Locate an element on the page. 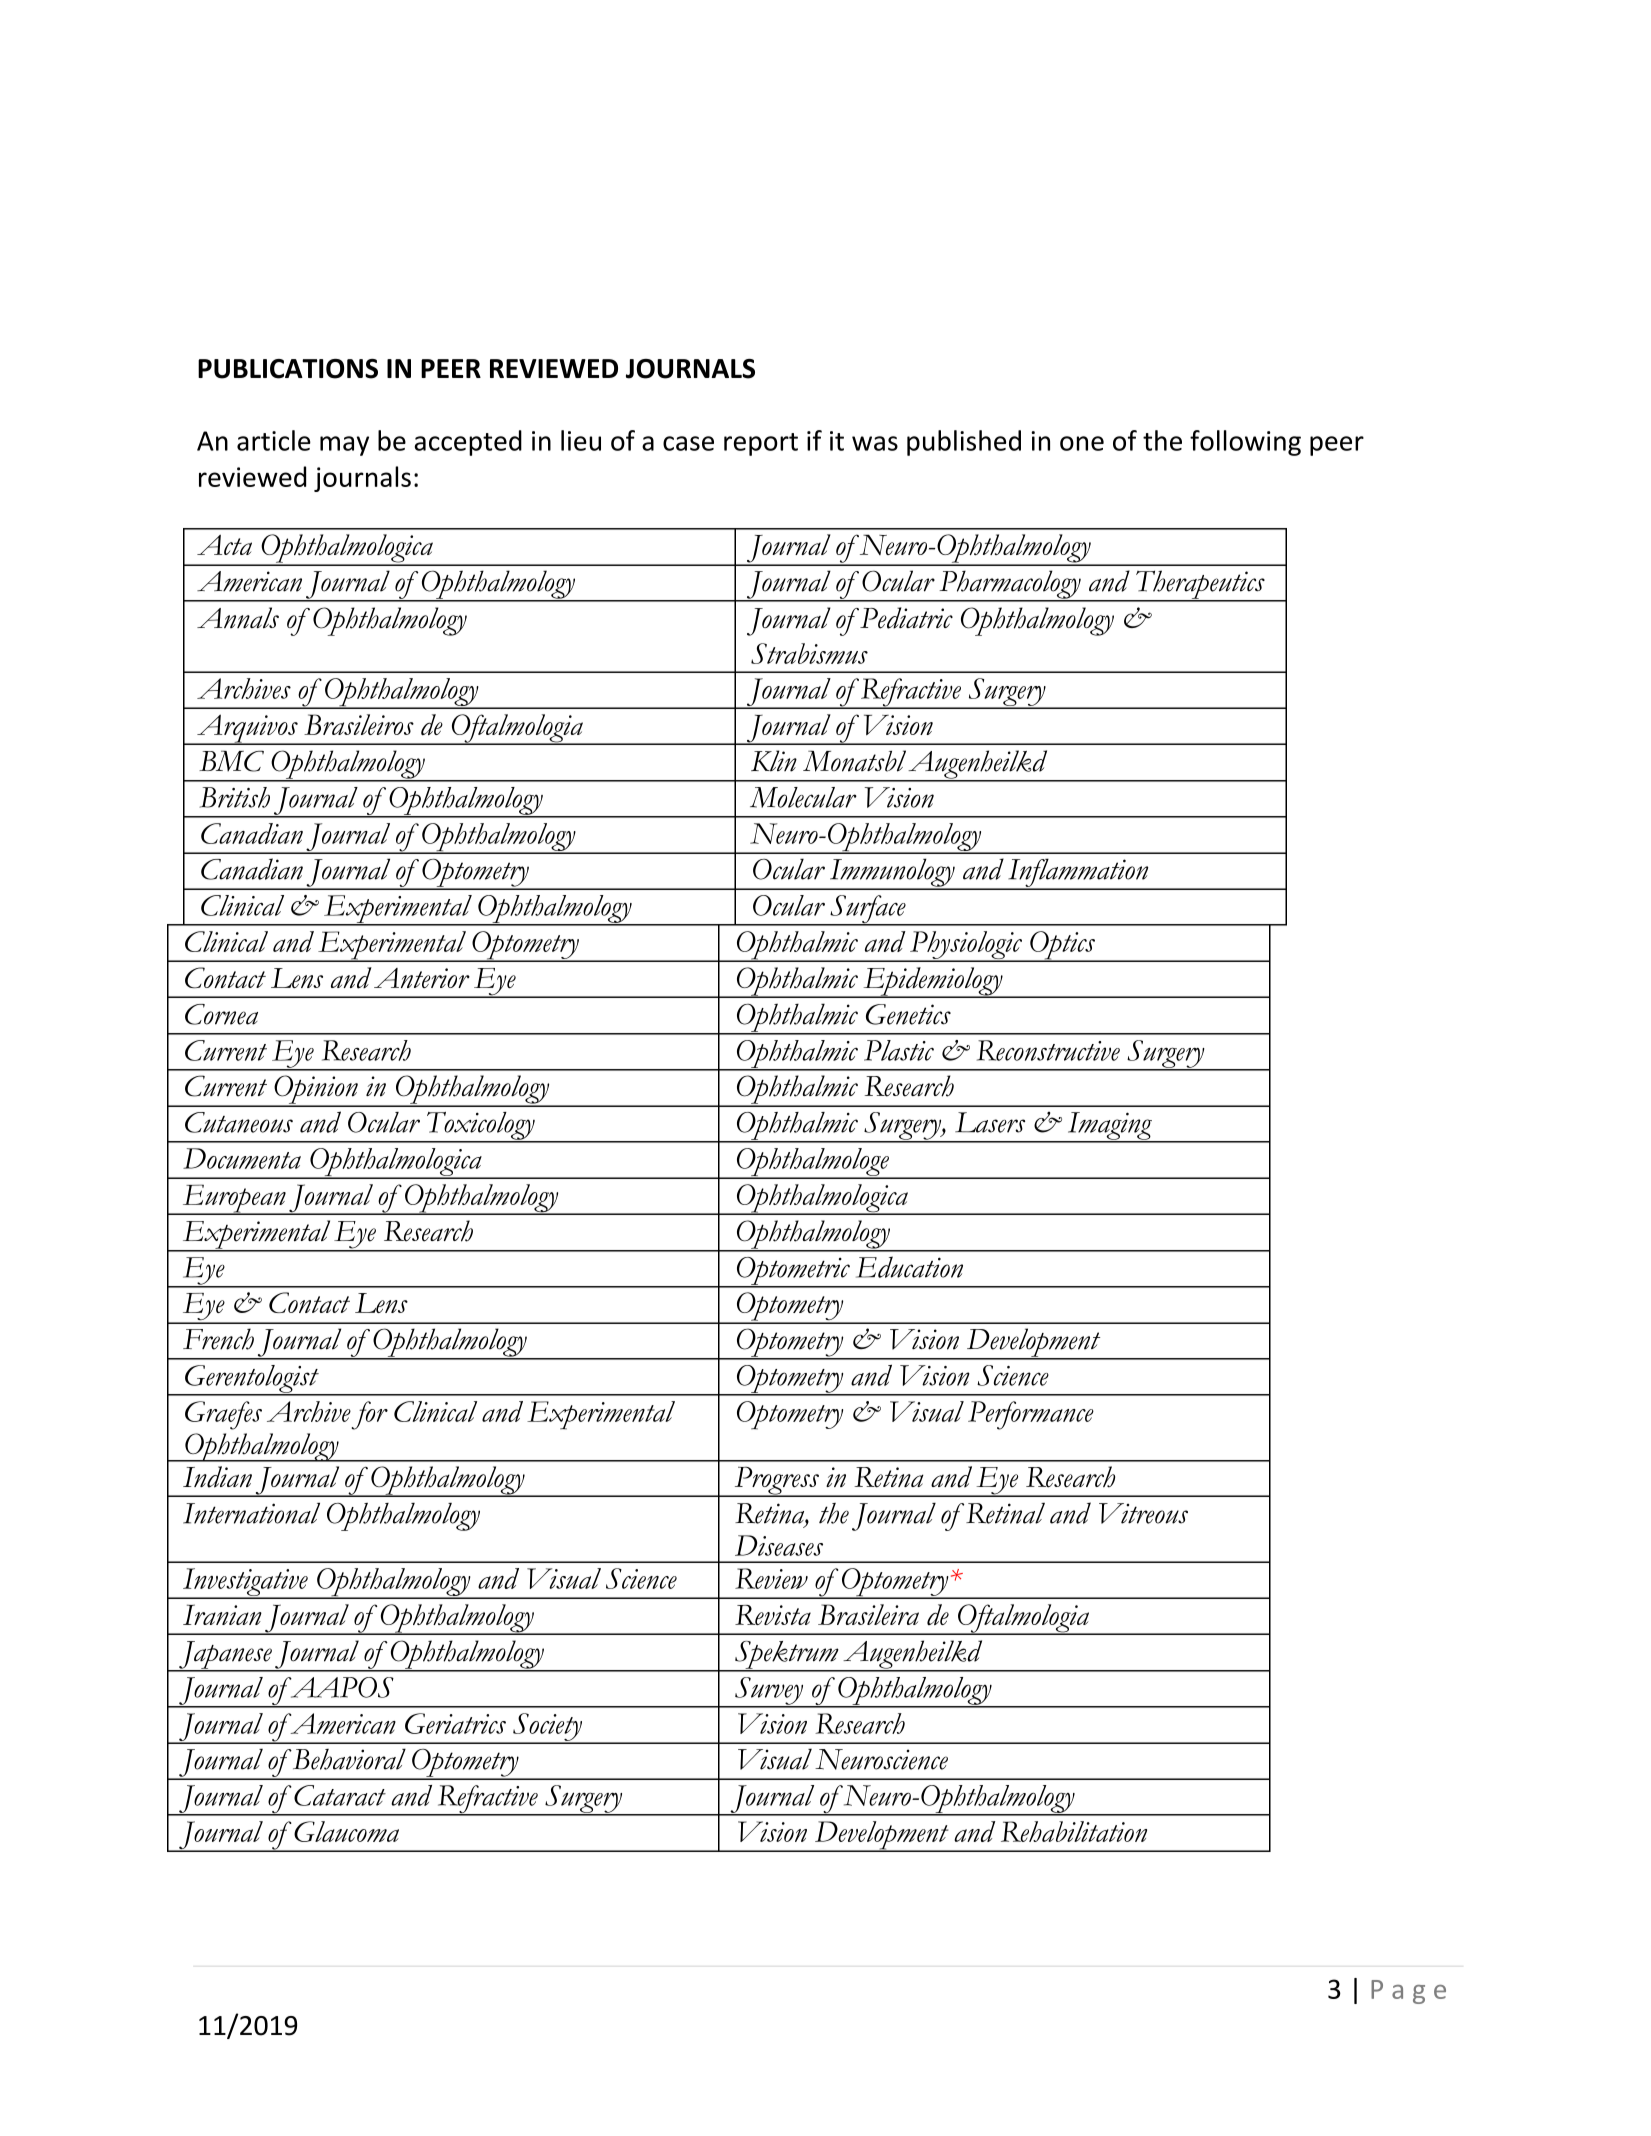  Inflammation is located at coordinates (1078, 873).
